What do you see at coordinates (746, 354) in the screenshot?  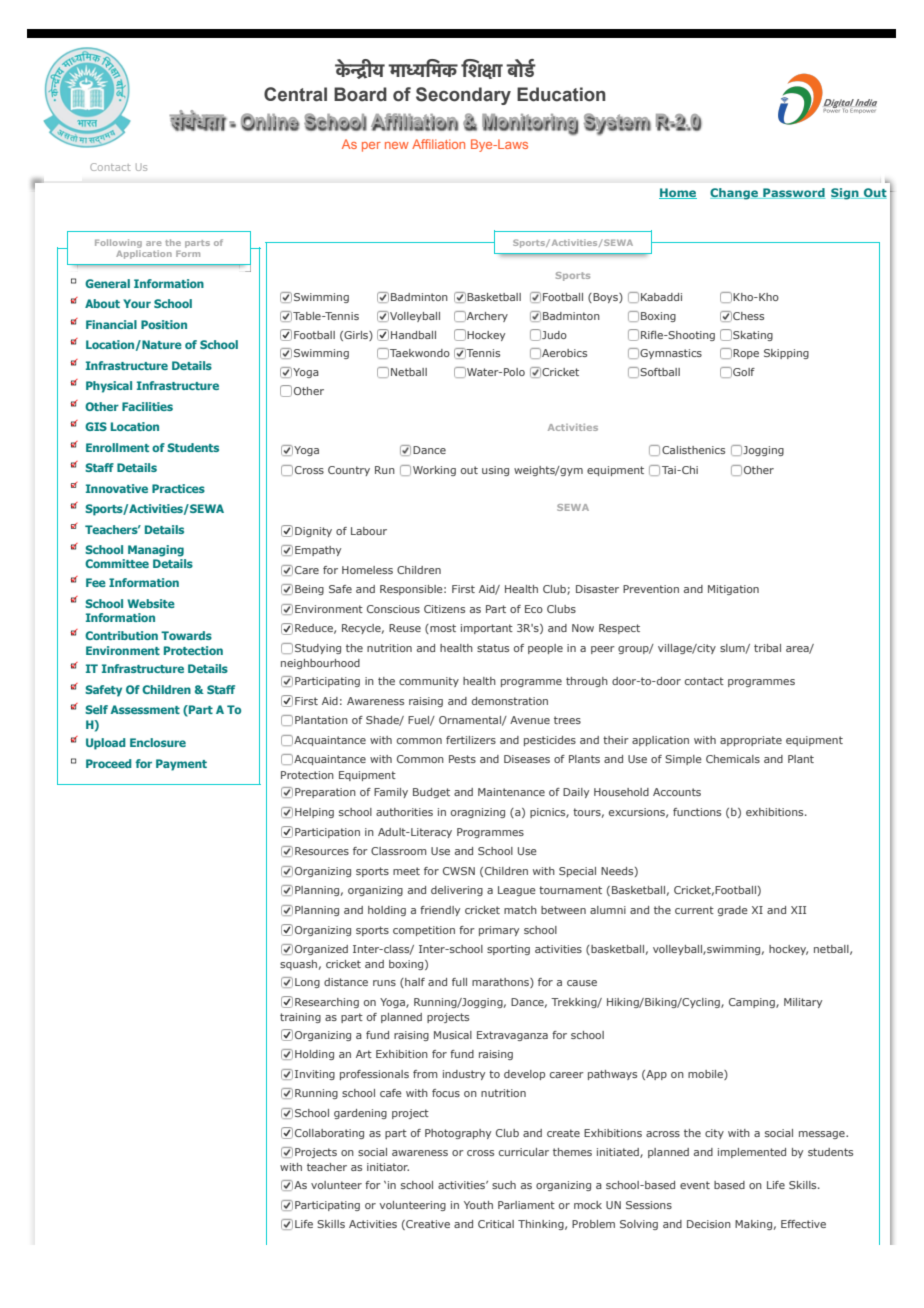 I see `Rope` at bounding box center [746, 354].
